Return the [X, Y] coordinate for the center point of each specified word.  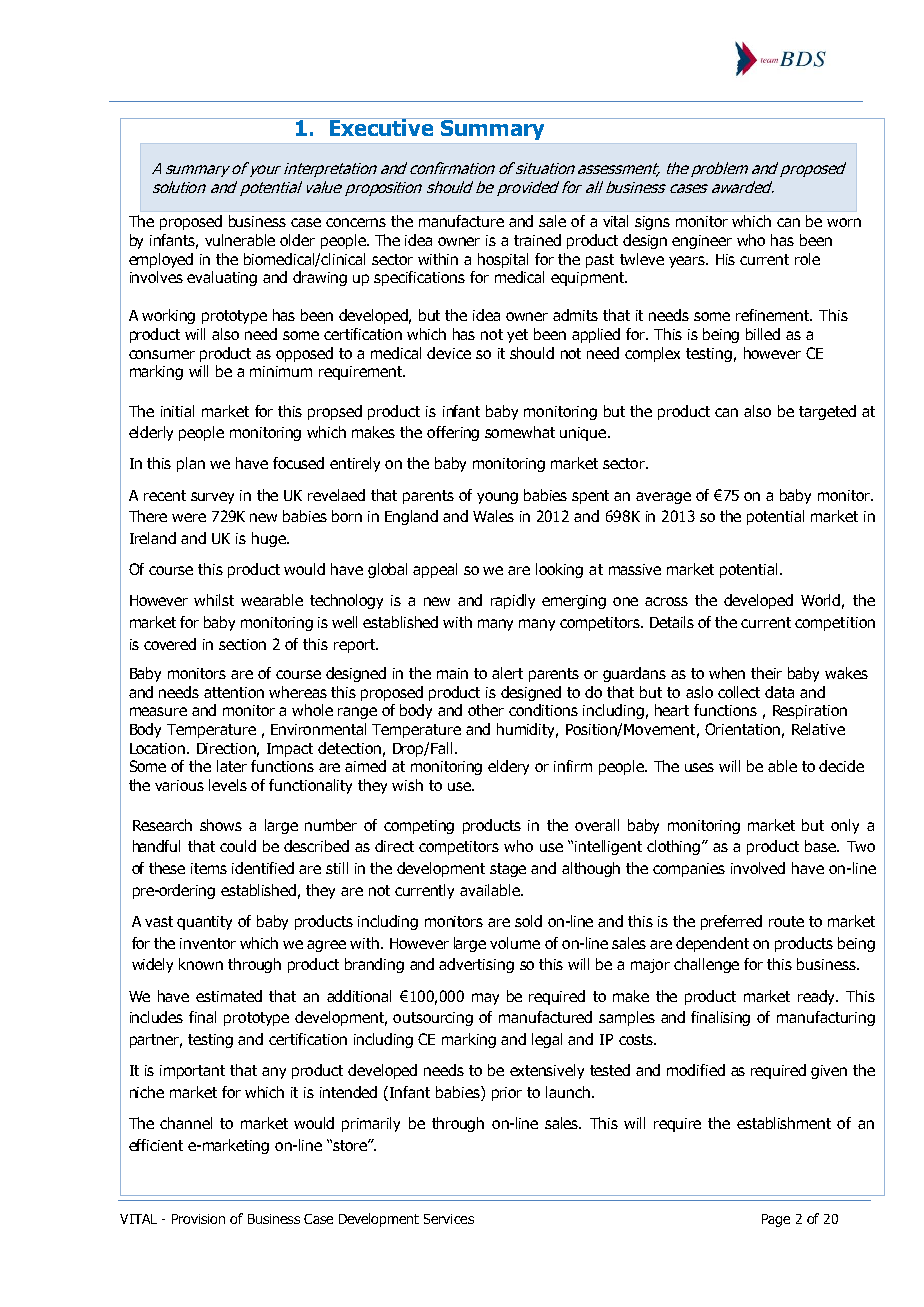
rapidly [513, 601]
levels [228, 785]
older [297, 240]
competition [835, 624]
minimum [281, 371]
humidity [527, 730]
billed [763, 334]
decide [841, 766]
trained [537, 240]
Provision [198, 1219]
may [485, 999]
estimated [229, 996]
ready [818, 997]
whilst [214, 600]
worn [844, 222]
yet [517, 336]
